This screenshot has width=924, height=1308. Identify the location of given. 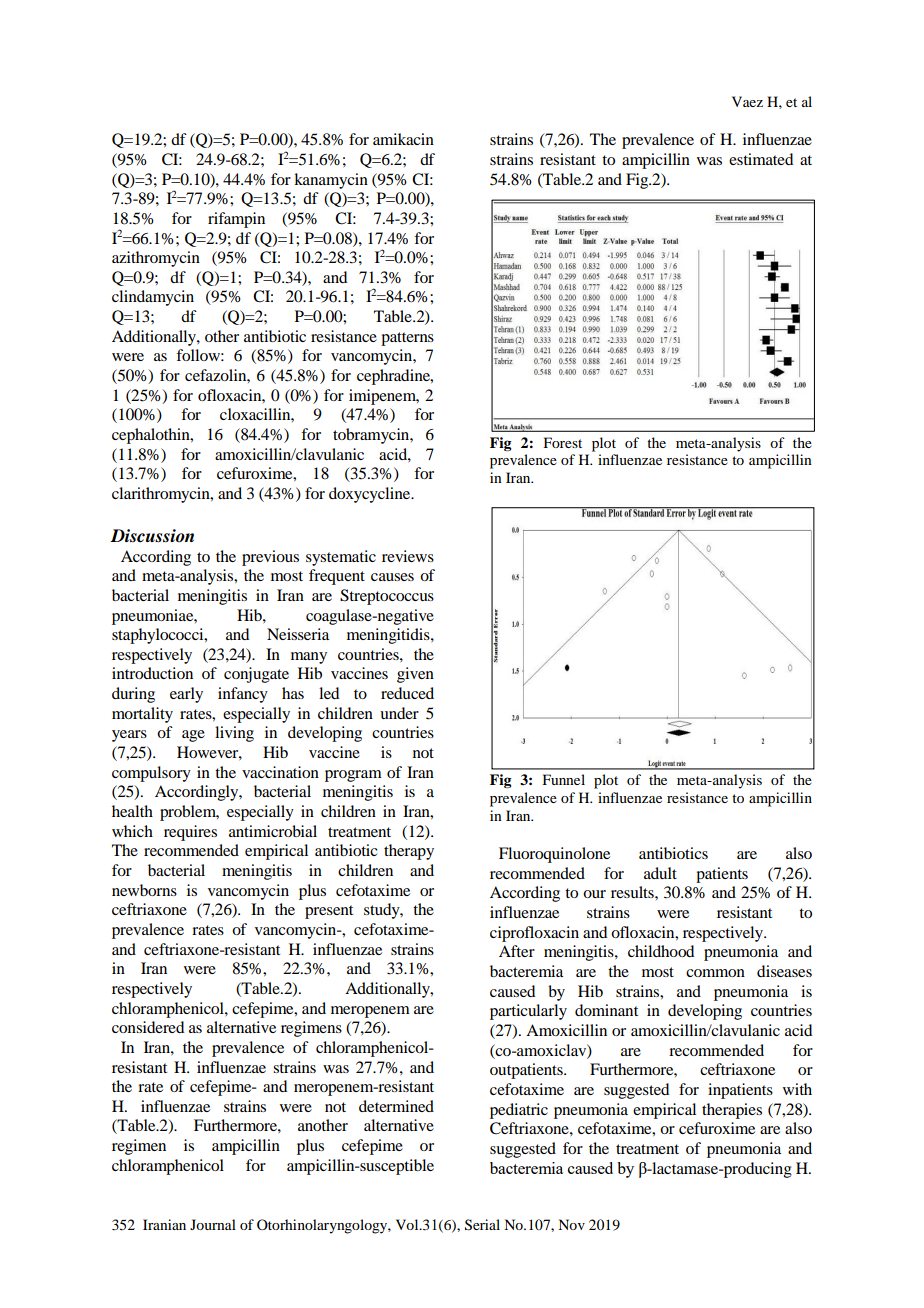
(415, 675).
